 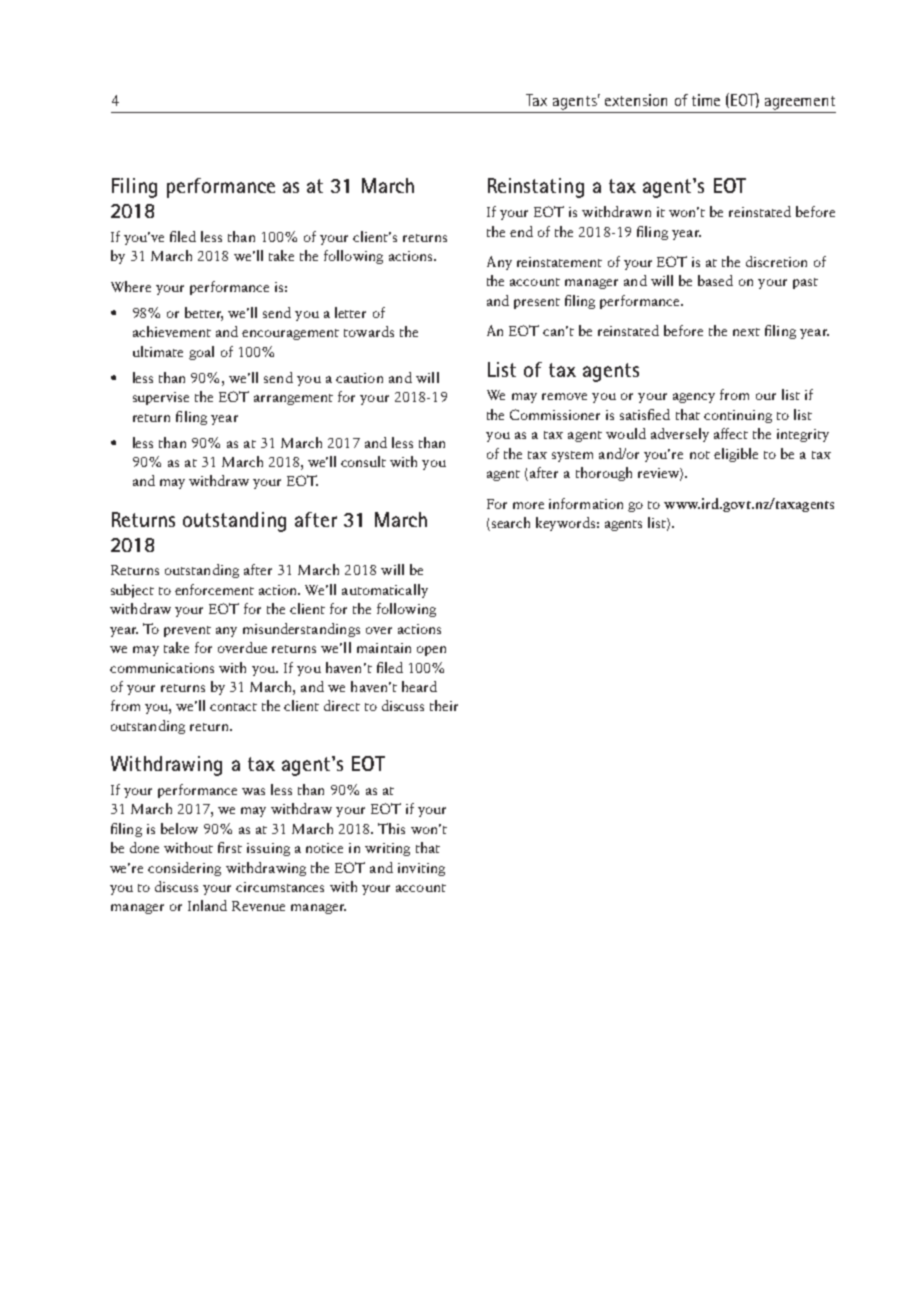 I want to click on present, so click(x=537, y=303).
